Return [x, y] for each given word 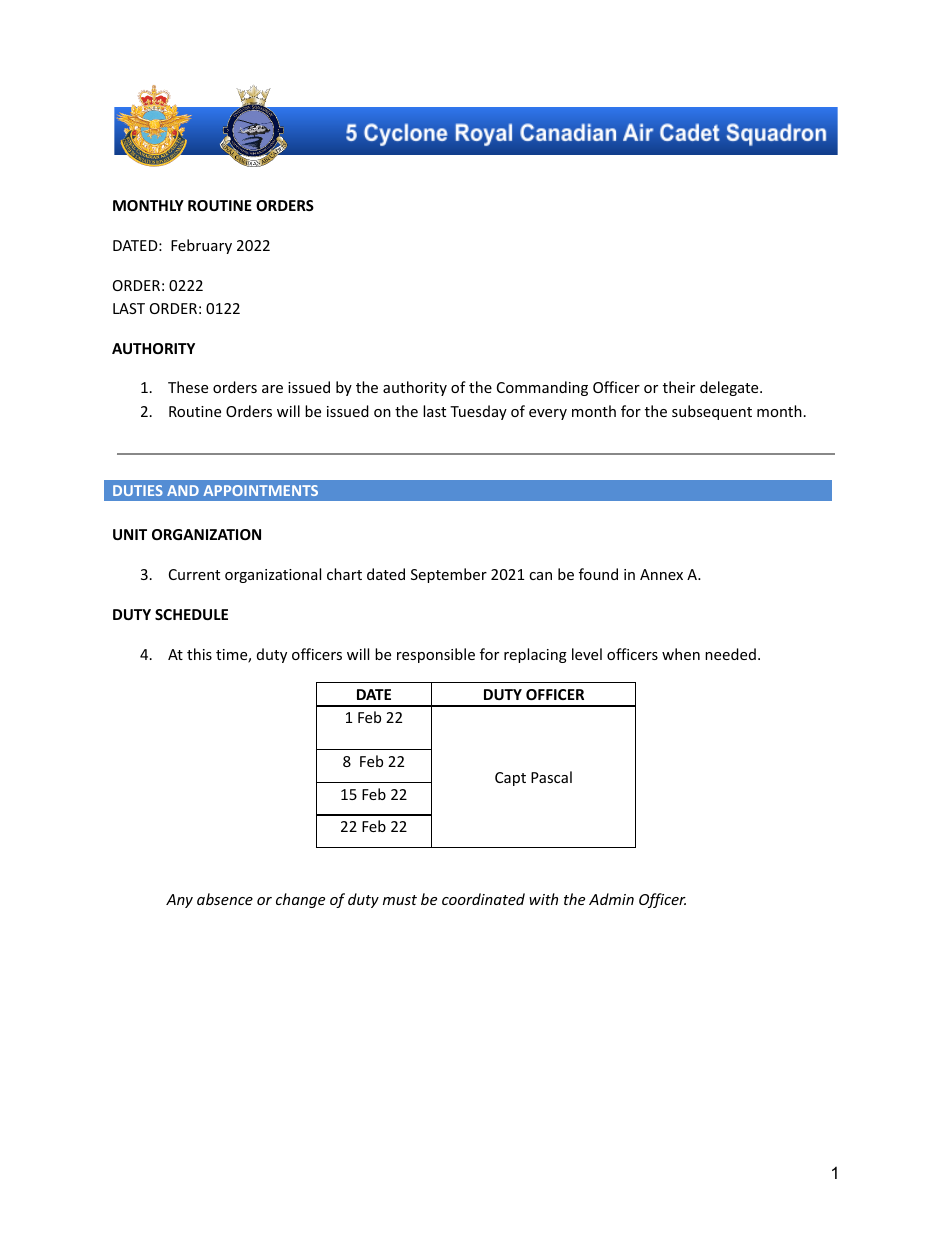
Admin [611, 899]
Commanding [542, 388]
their [679, 387]
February [201, 246]
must [400, 900]
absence [225, 899]
